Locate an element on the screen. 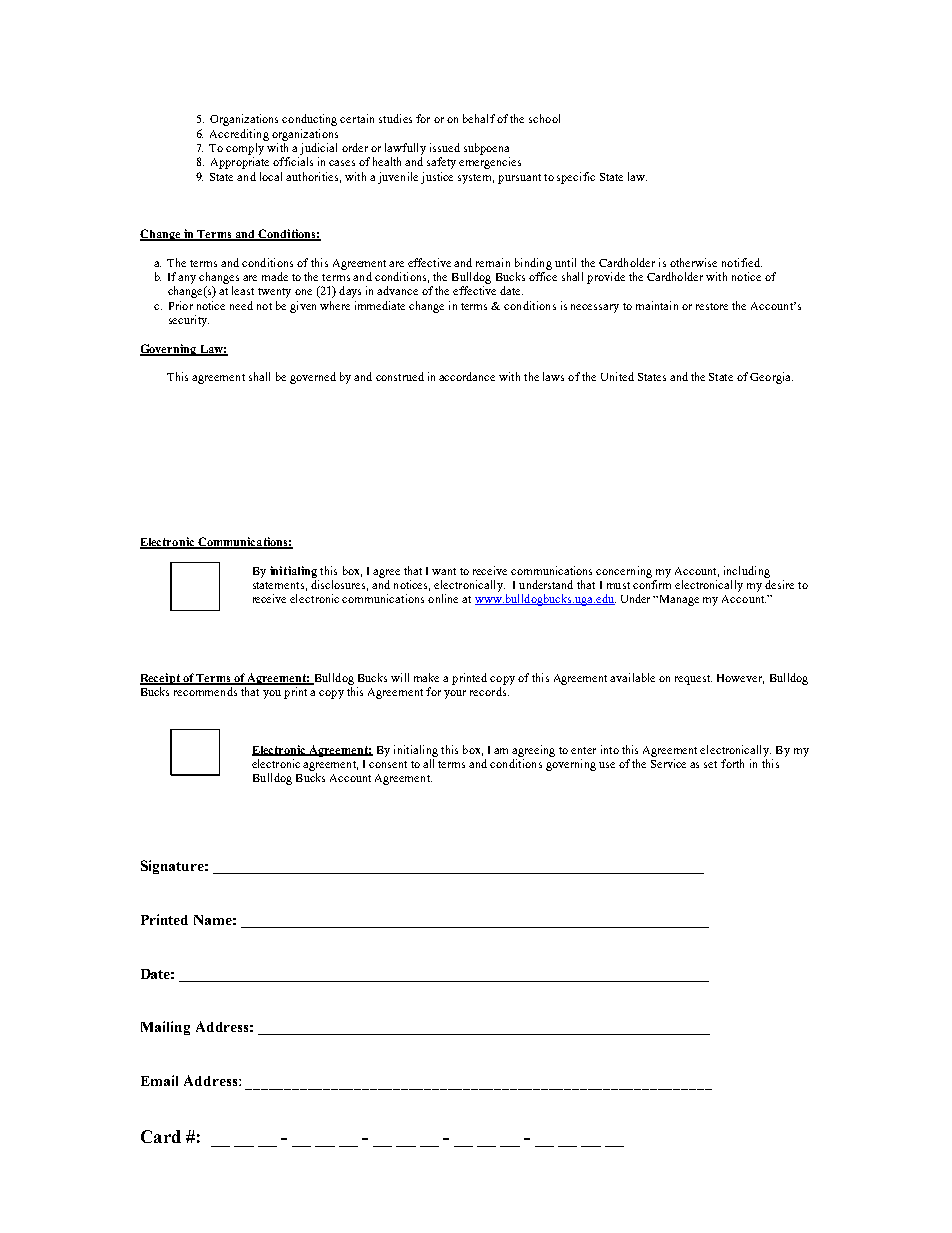 The width and height of the screenshot is (952, 1233). specific is located at coordinates (576, 178).
